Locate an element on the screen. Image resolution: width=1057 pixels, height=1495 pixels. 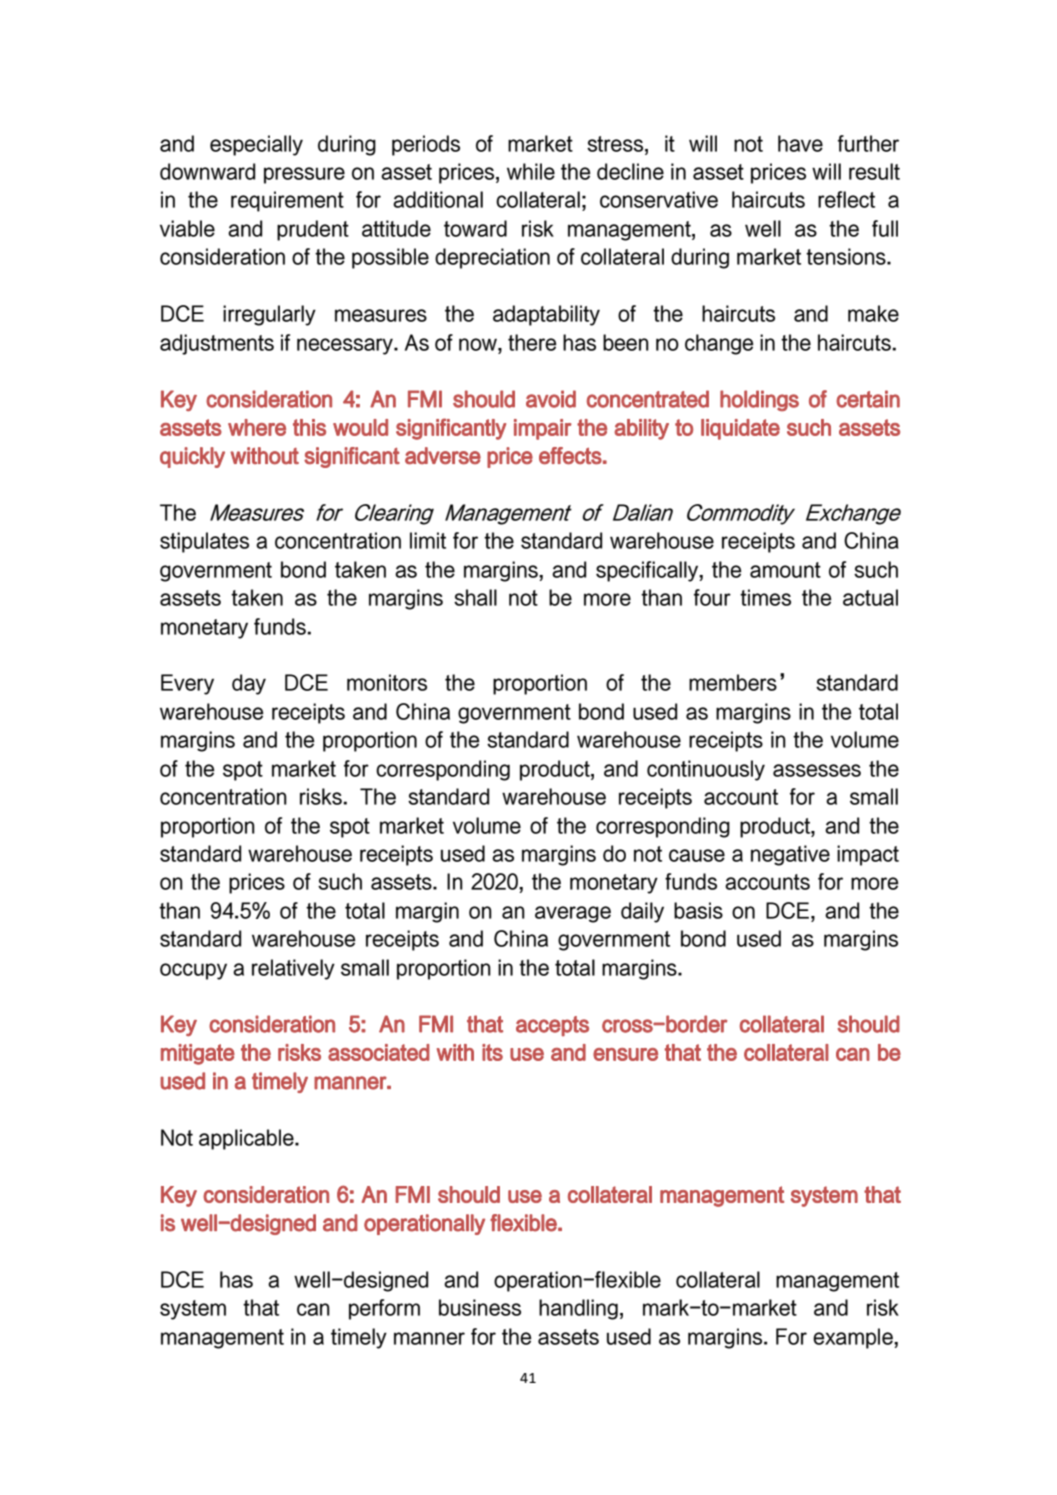
liquidate is located at coordinates (740, 429).
